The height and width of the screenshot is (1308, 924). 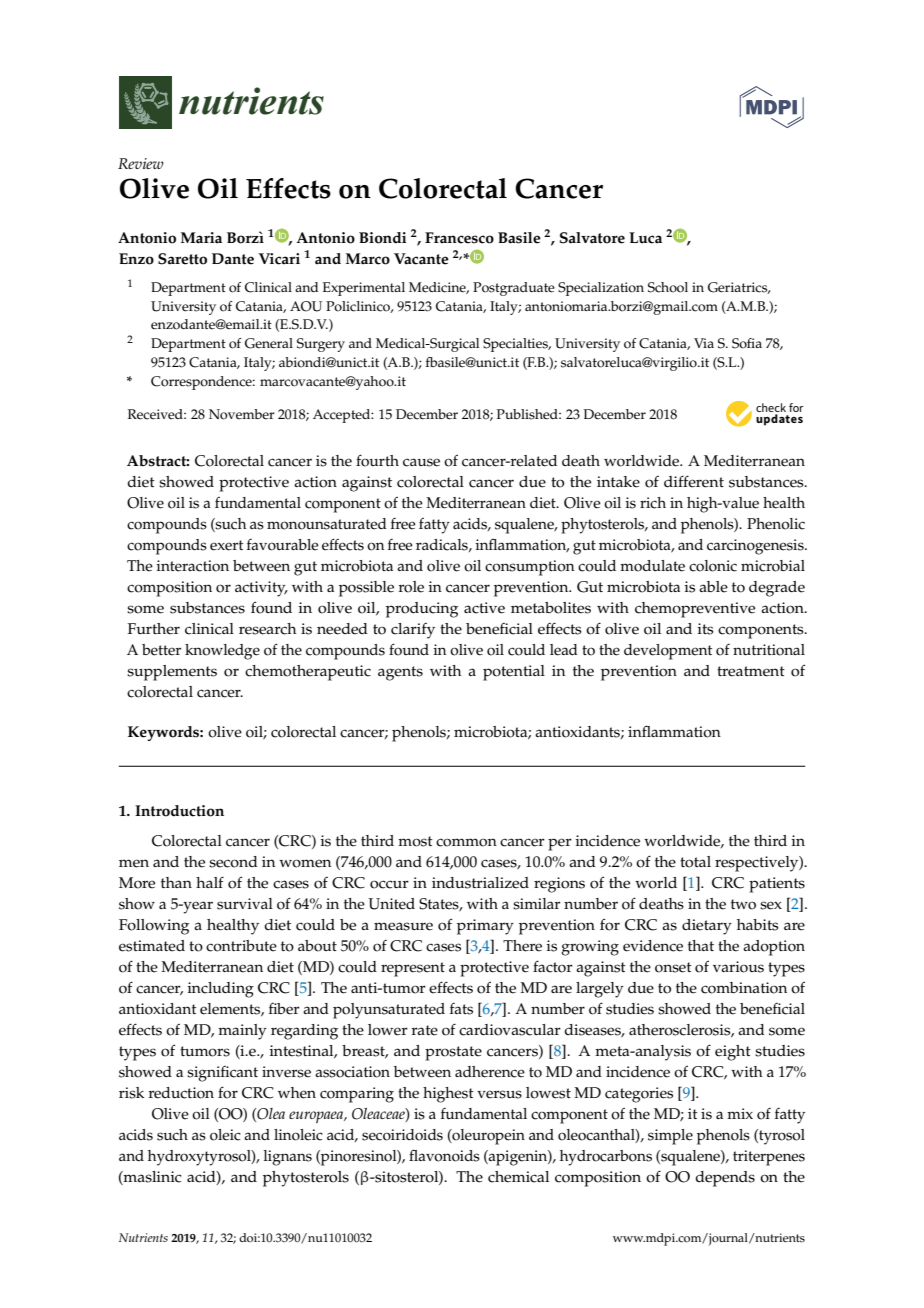 What do you see at coordinates (181, 1093) in the screenshot?
I see `reduction` at bounding box center [181, 1093].
